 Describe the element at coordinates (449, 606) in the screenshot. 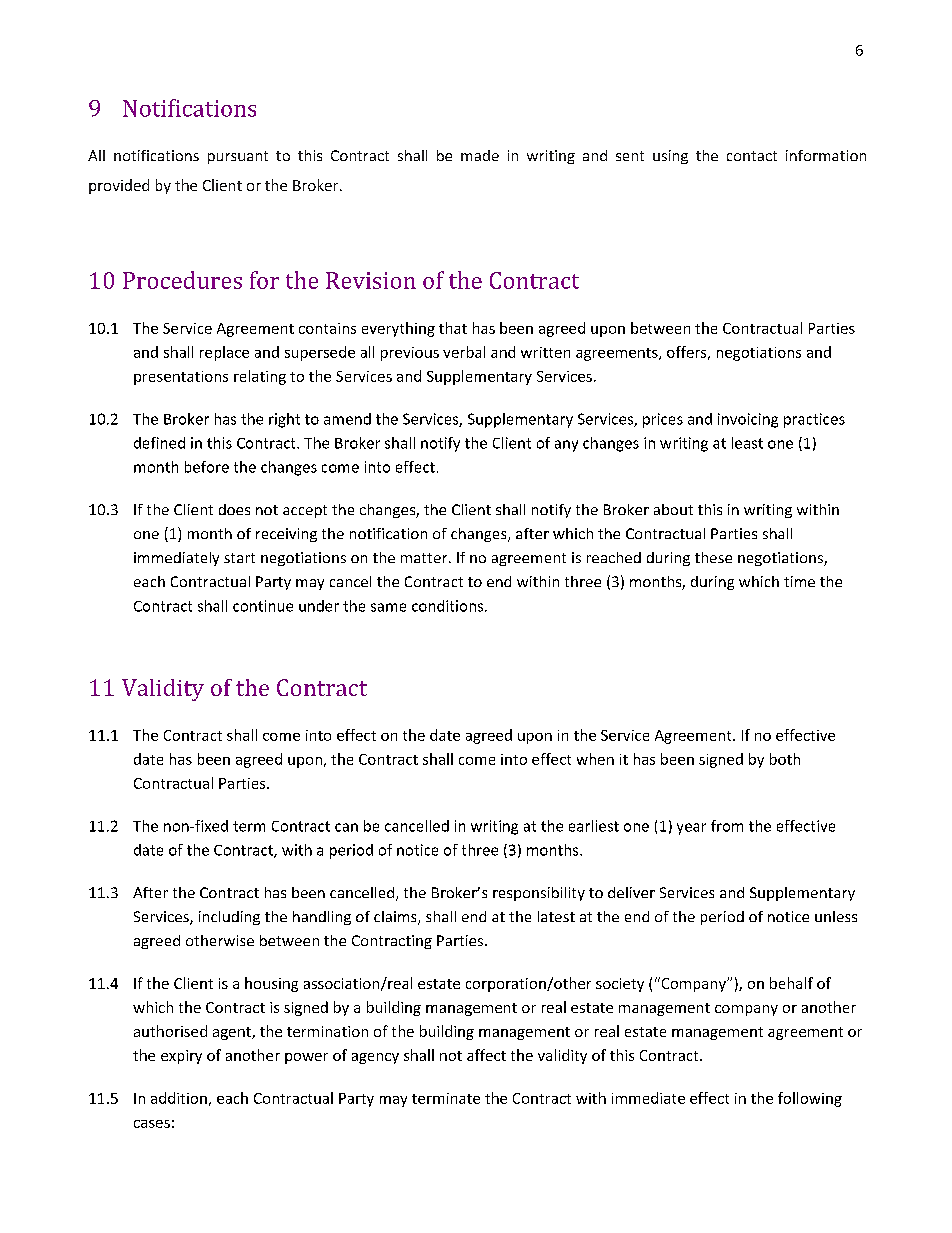

I see `conditions` at that location.
